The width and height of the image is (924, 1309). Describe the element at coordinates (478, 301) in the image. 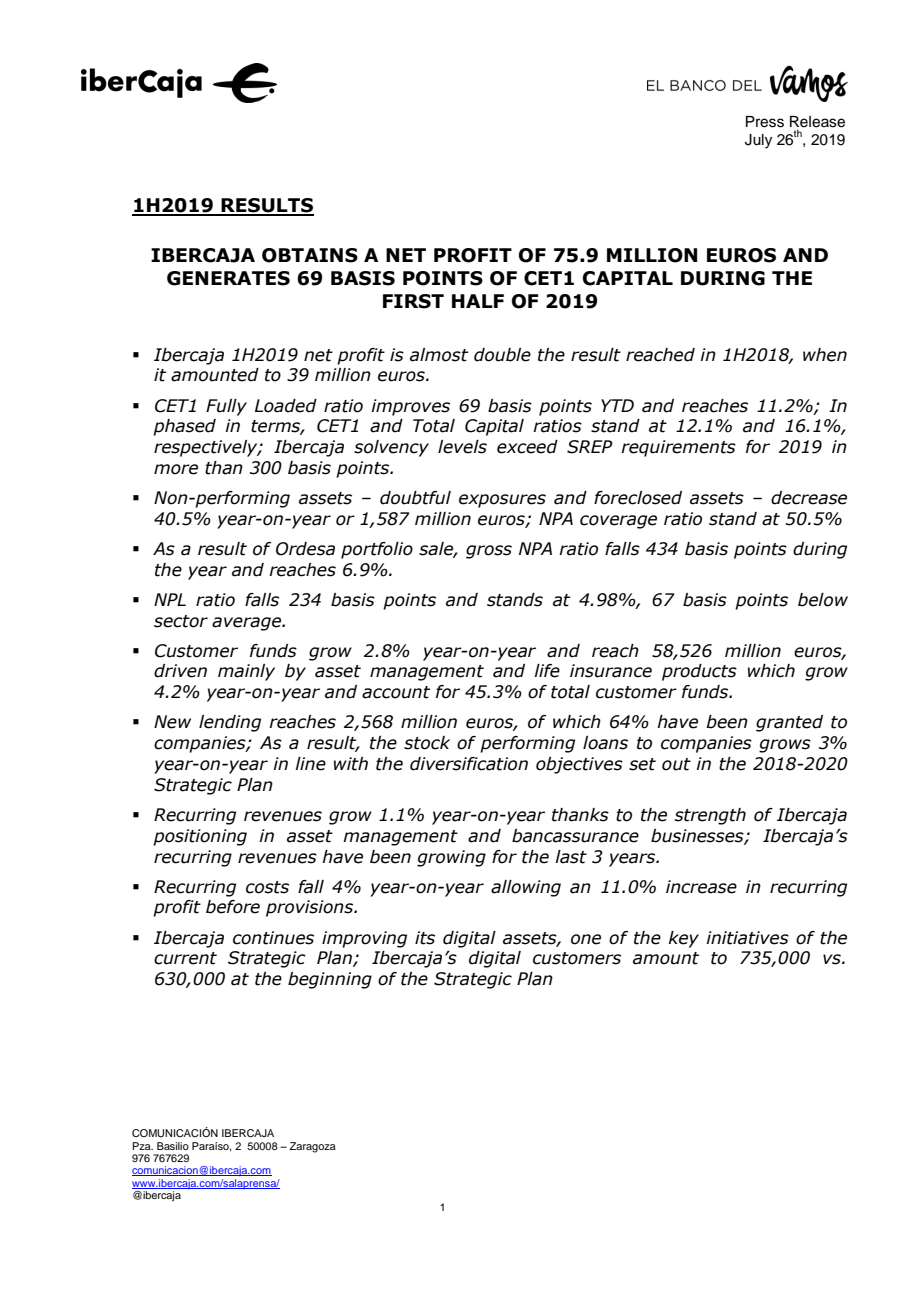

I see `HALF` at that location.
